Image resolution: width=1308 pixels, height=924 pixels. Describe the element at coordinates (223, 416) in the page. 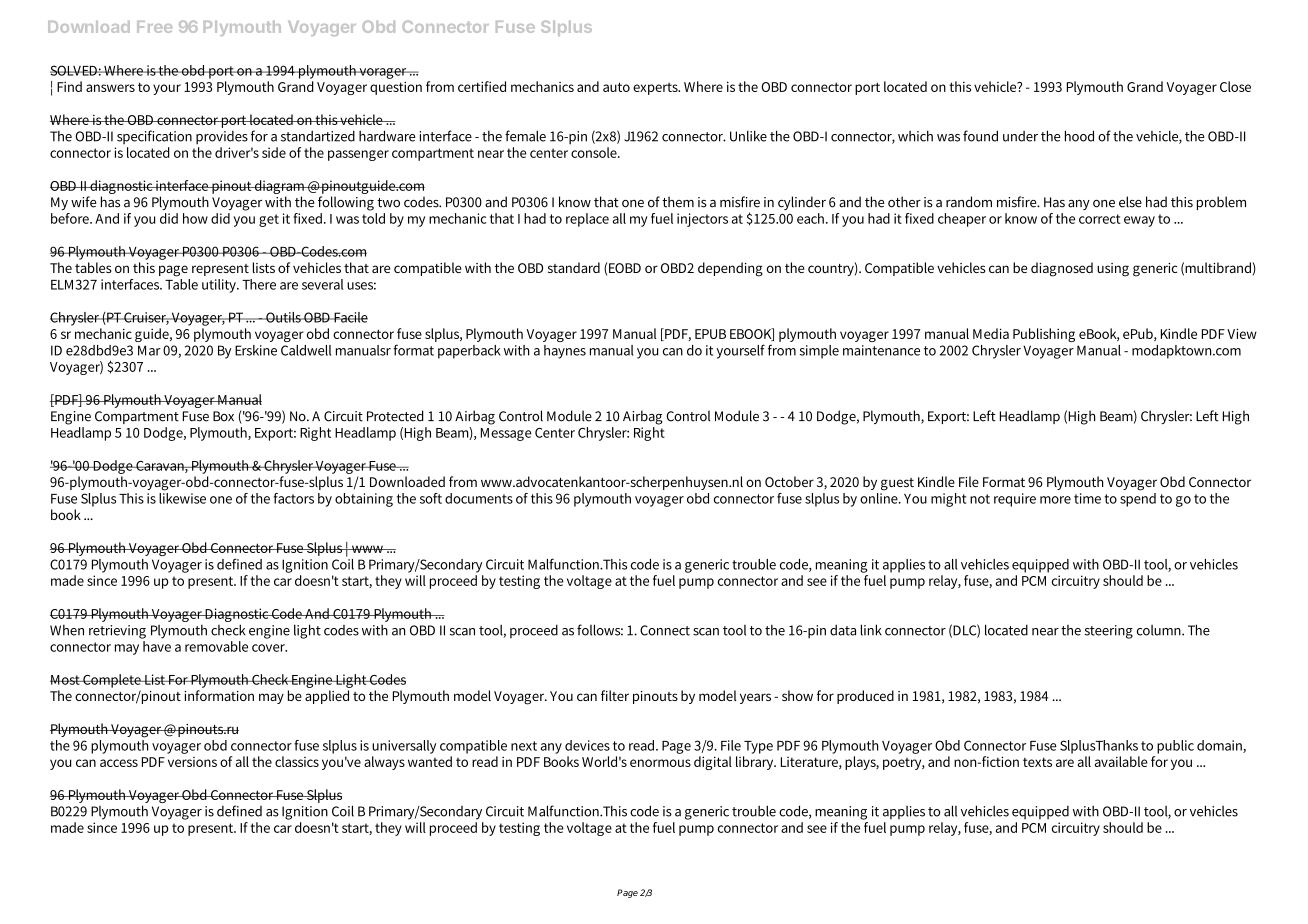

I see `Box` at that location.
